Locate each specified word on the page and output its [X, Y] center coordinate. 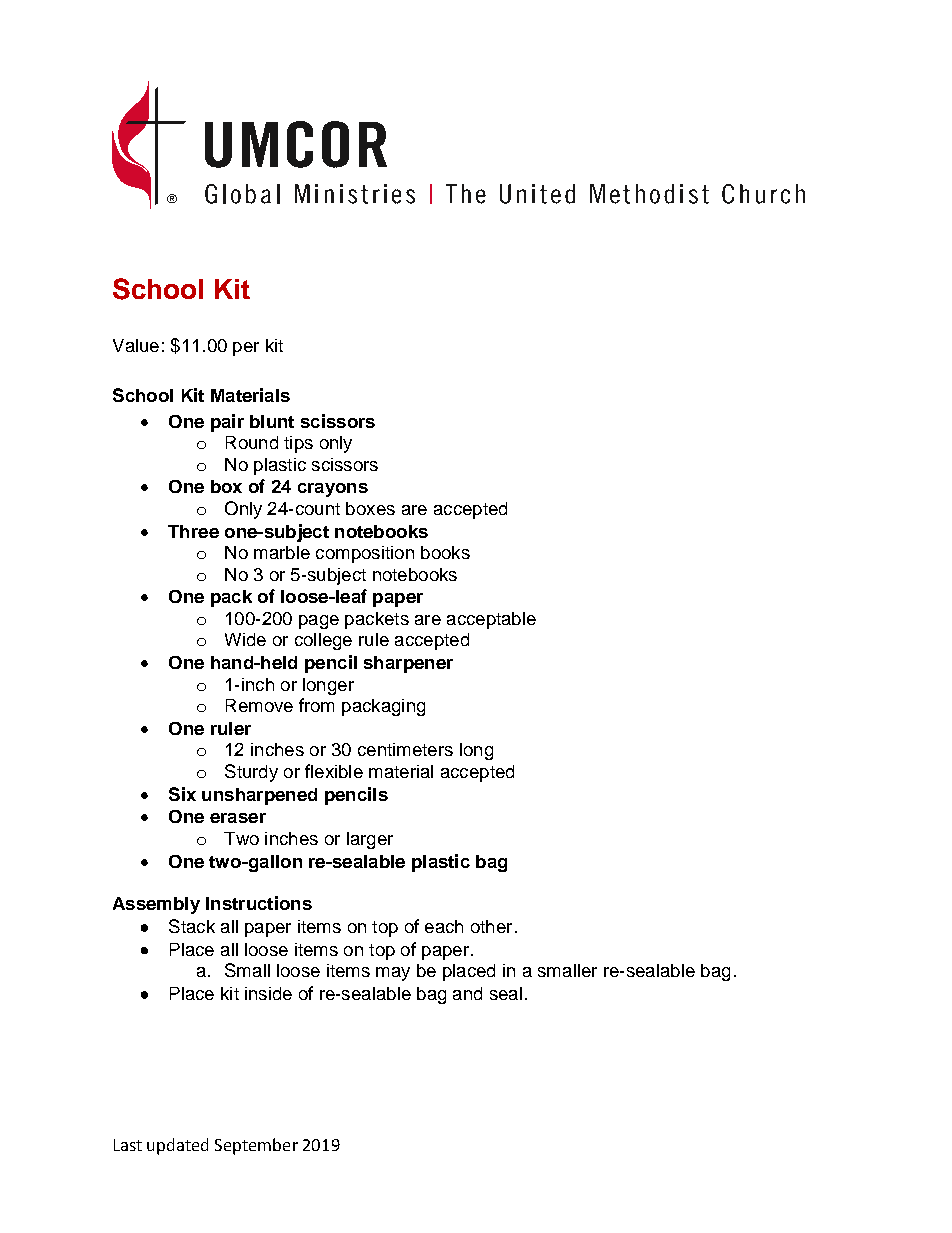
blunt [272, 421]
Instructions [259, 903]
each [444, 926]
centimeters [405, 749]
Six [182, 794]
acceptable [491, 620]
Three [193, 531]
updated [177, 1146]
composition [365, 554]
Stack [192, 926]
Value [136, 345]
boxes [370, 508]
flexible [334, 771]
